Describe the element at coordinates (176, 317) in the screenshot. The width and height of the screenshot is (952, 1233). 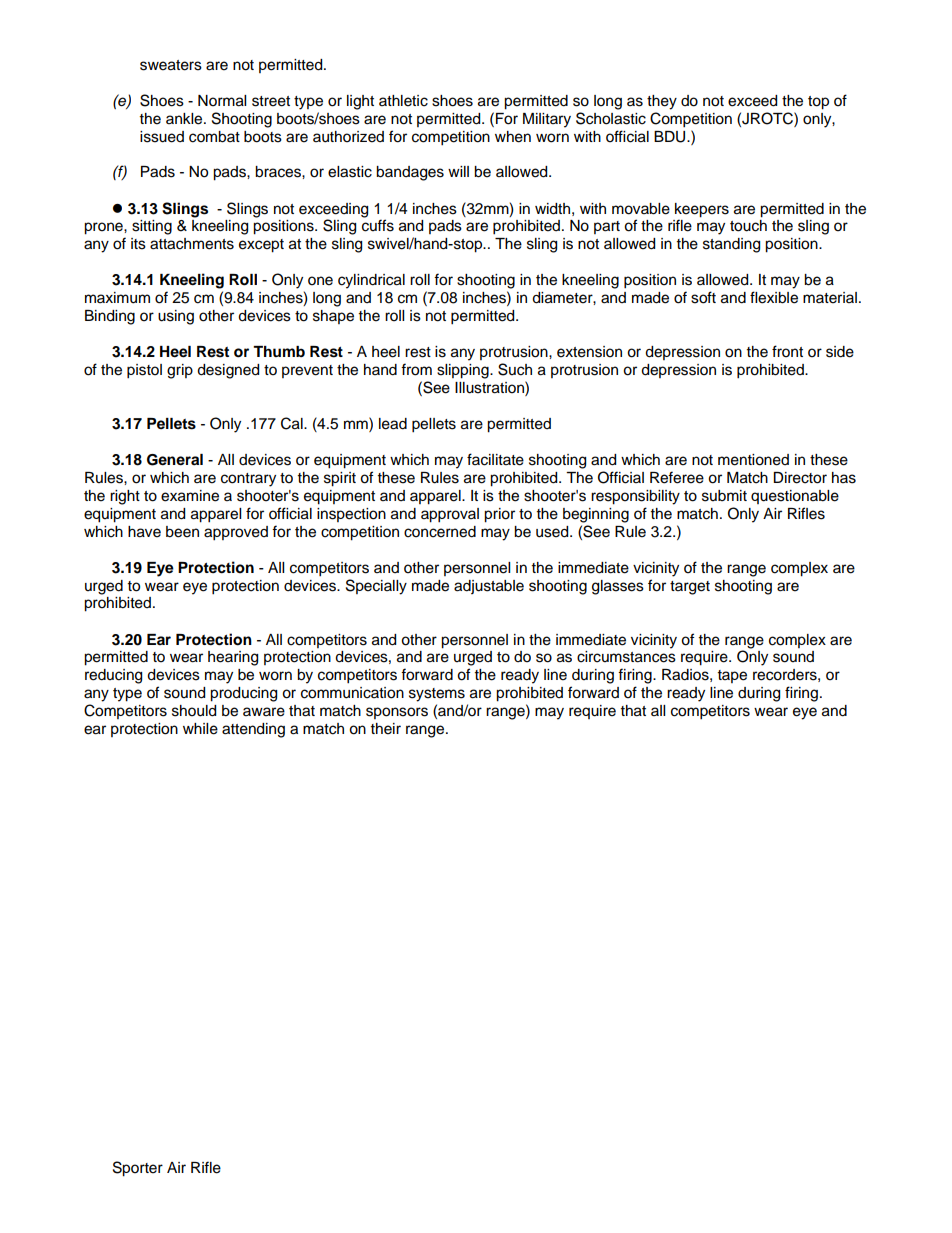
I see `using` at that location.
